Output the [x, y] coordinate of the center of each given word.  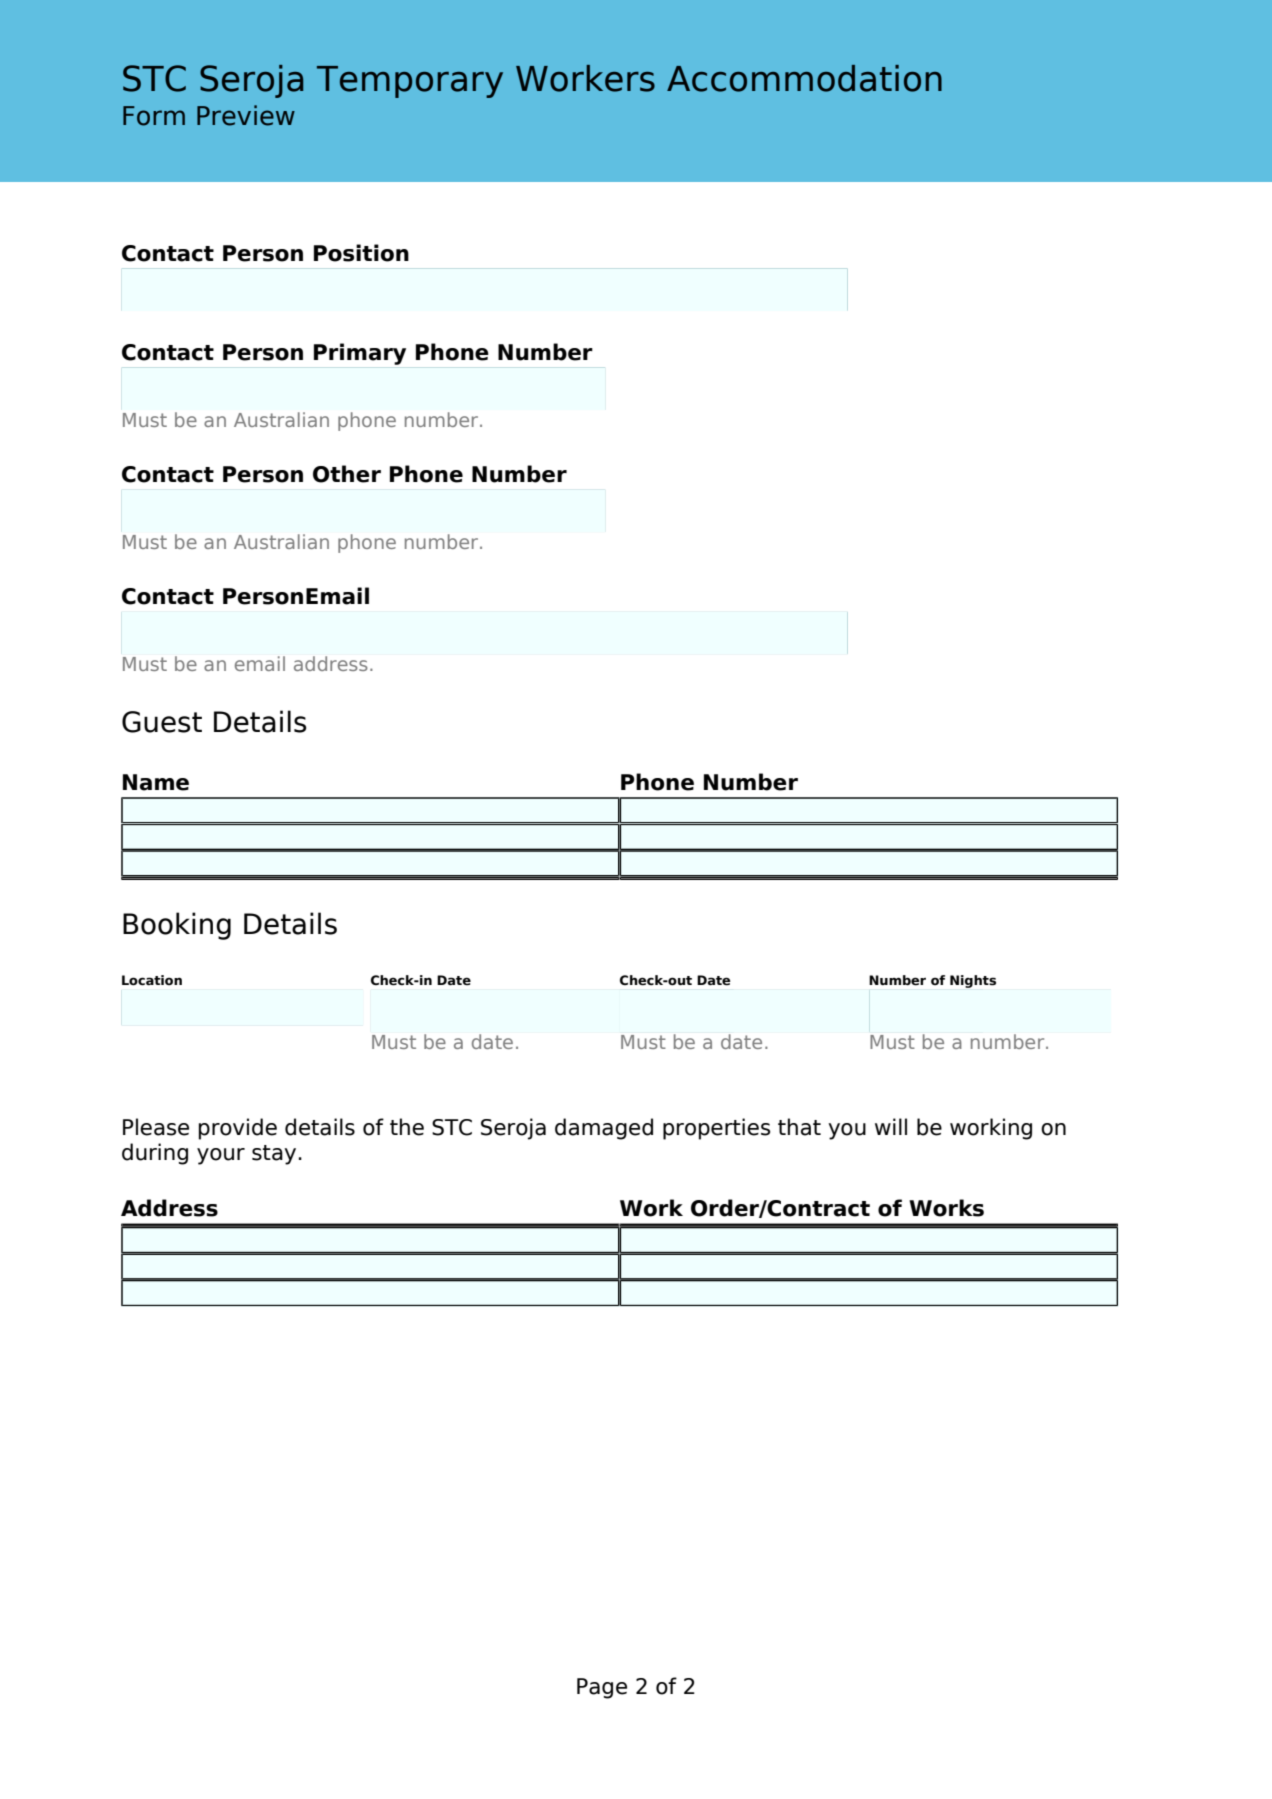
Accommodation [804, 78]
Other [347, 474]
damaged [604, 1129]
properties [716, 1129]
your [221, 1156]
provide [238, 1129]
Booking [177, 926]
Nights [973, 981]
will [891, 1126]
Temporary [410, 82]
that [799, 1127]
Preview [246, 115]
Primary [360, 354]
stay [274, 1155]
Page [602, 1688]
